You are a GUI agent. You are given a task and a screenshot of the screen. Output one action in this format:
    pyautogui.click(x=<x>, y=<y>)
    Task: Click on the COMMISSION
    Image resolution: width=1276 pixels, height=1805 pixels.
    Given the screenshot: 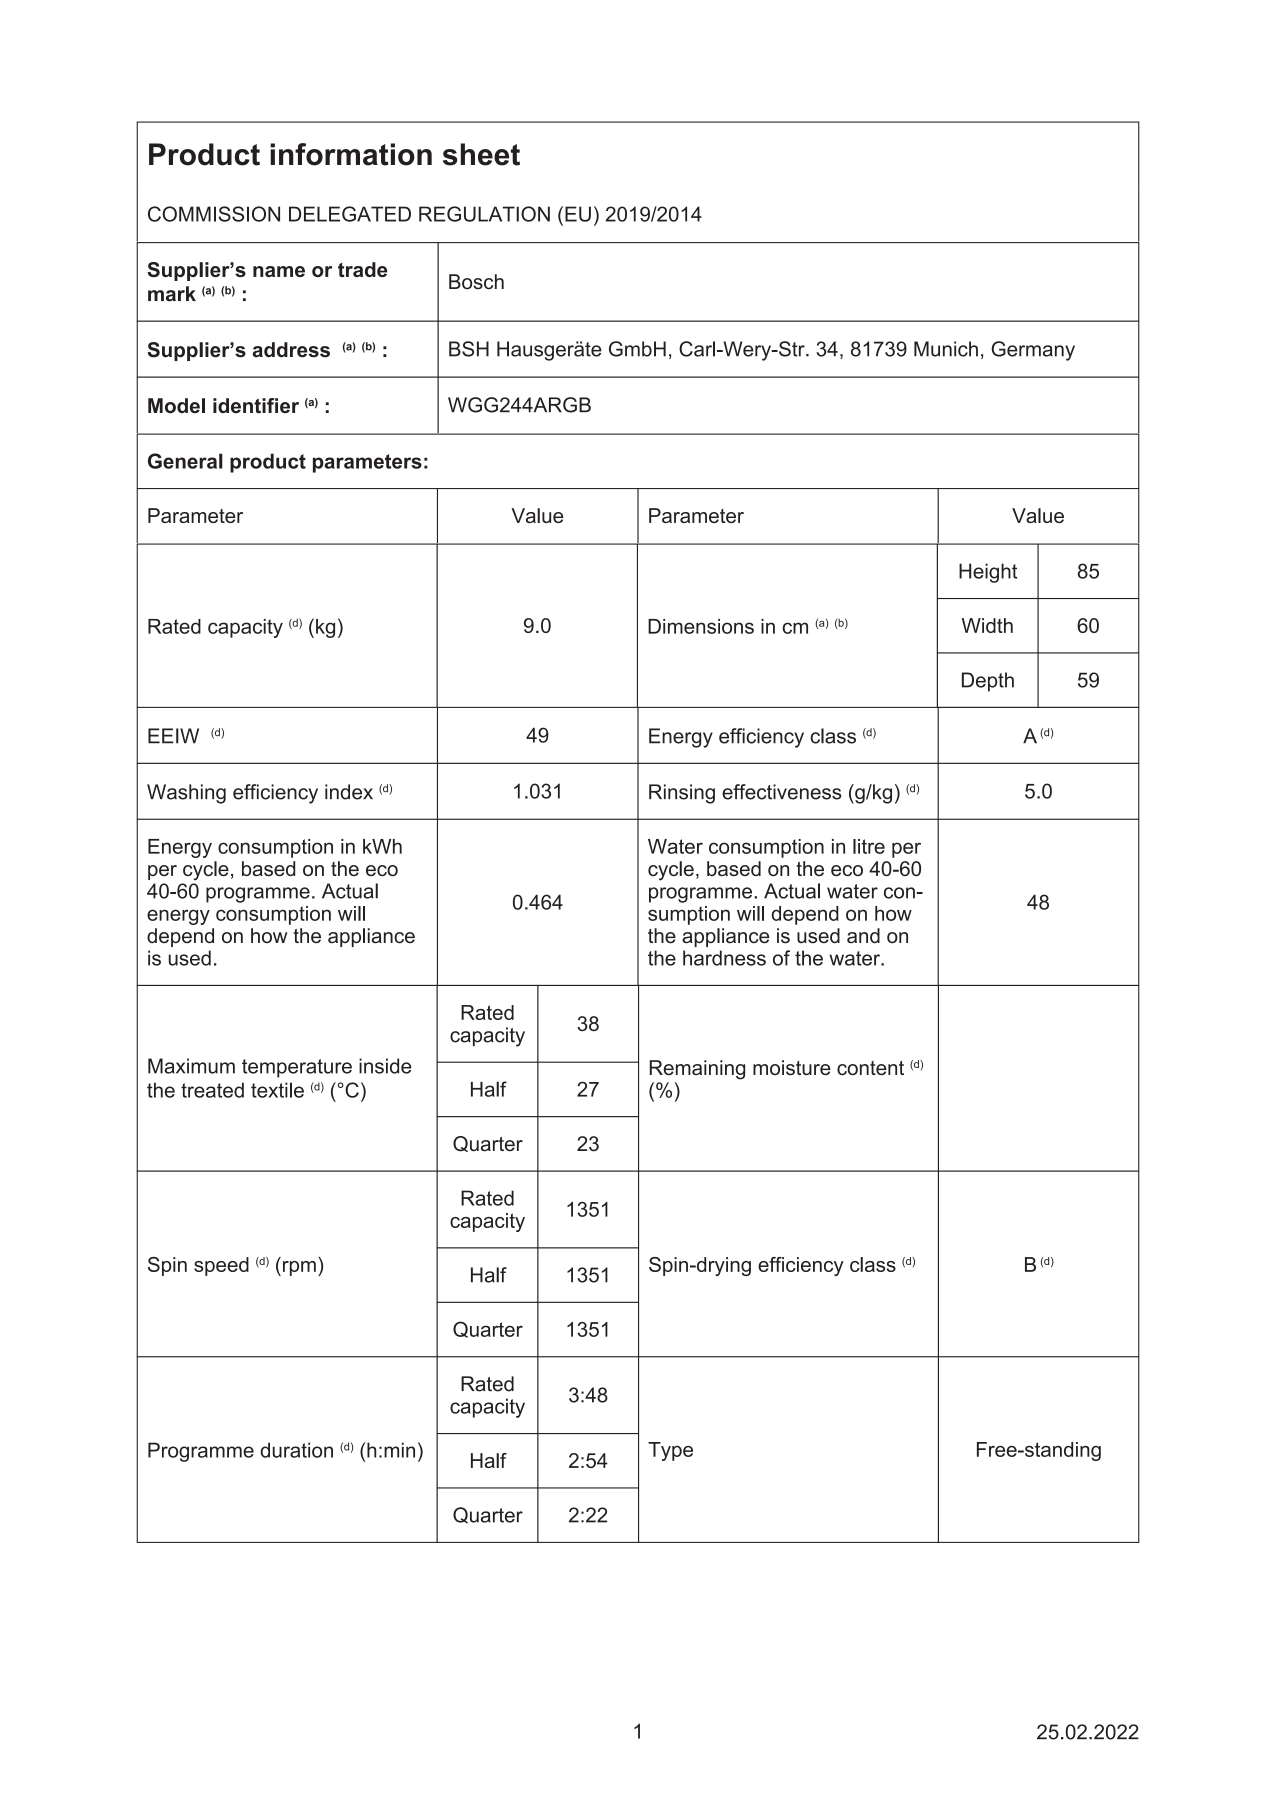 What is the action you would take?
    pyautogui.click(x=214, y=214)
